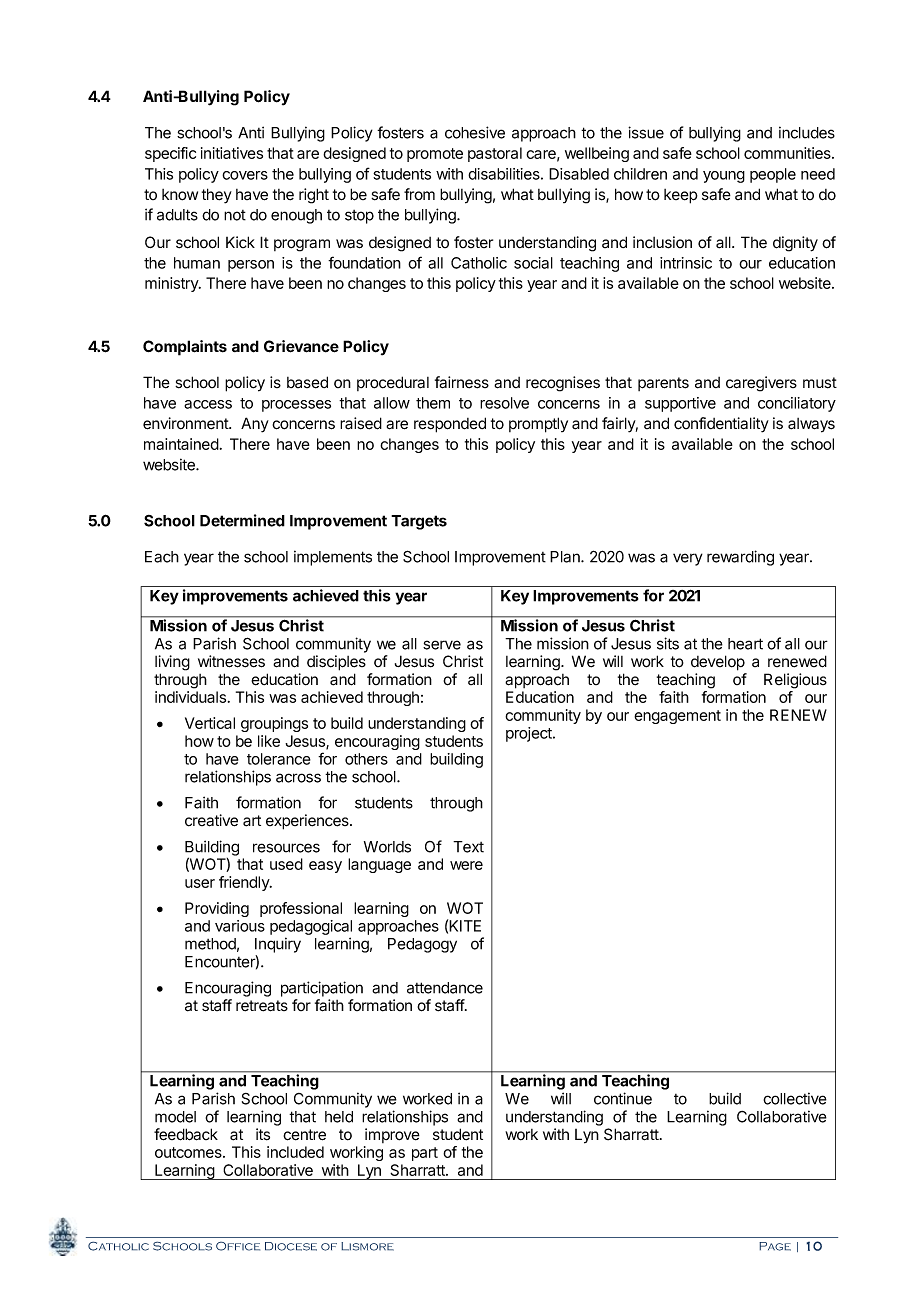 The width and height of the page is (924, 1308). Describe the element at coordinates (724, 177) in the page. I see `young` at that location.
